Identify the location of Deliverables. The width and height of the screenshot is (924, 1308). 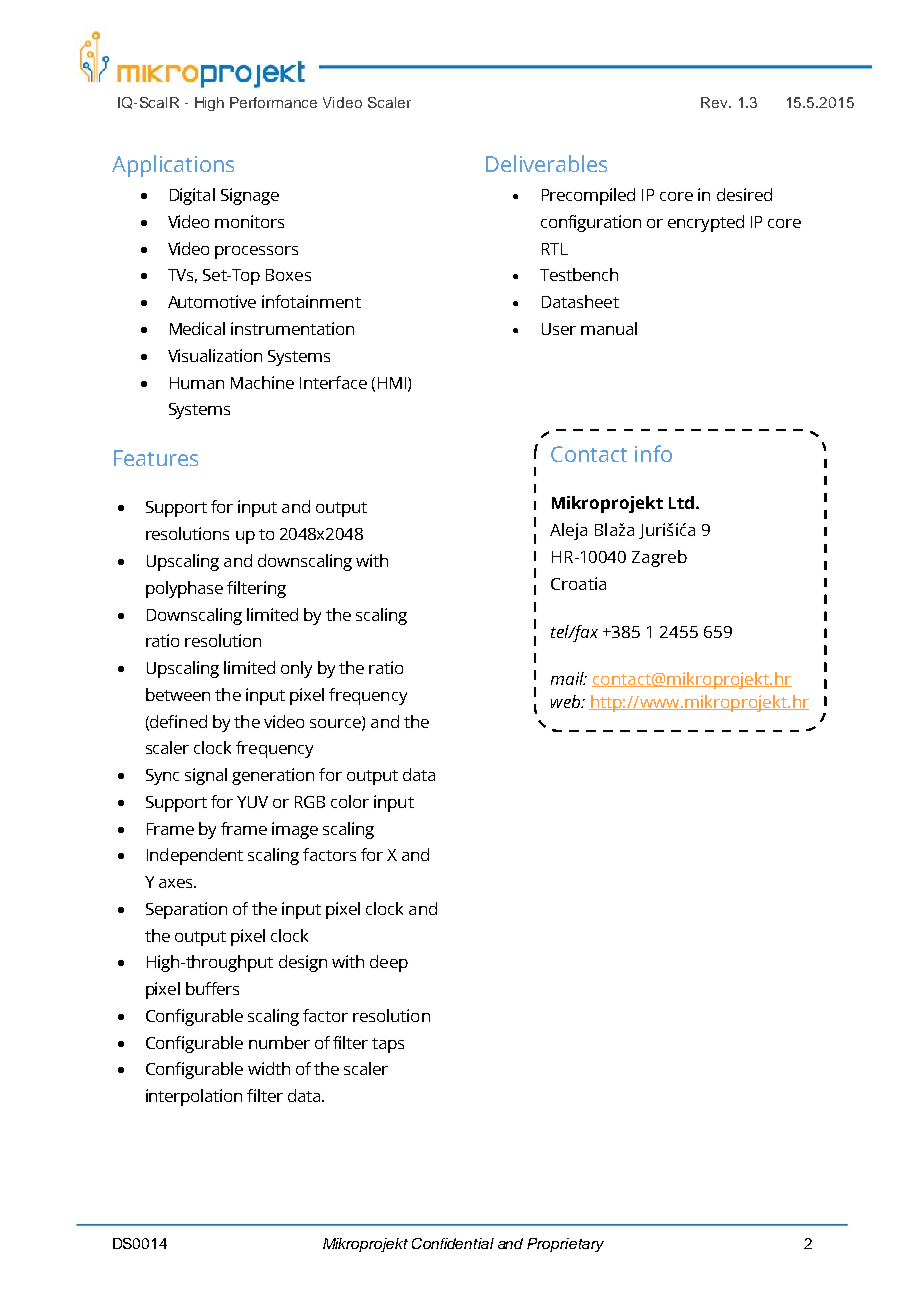
(546, 163).
